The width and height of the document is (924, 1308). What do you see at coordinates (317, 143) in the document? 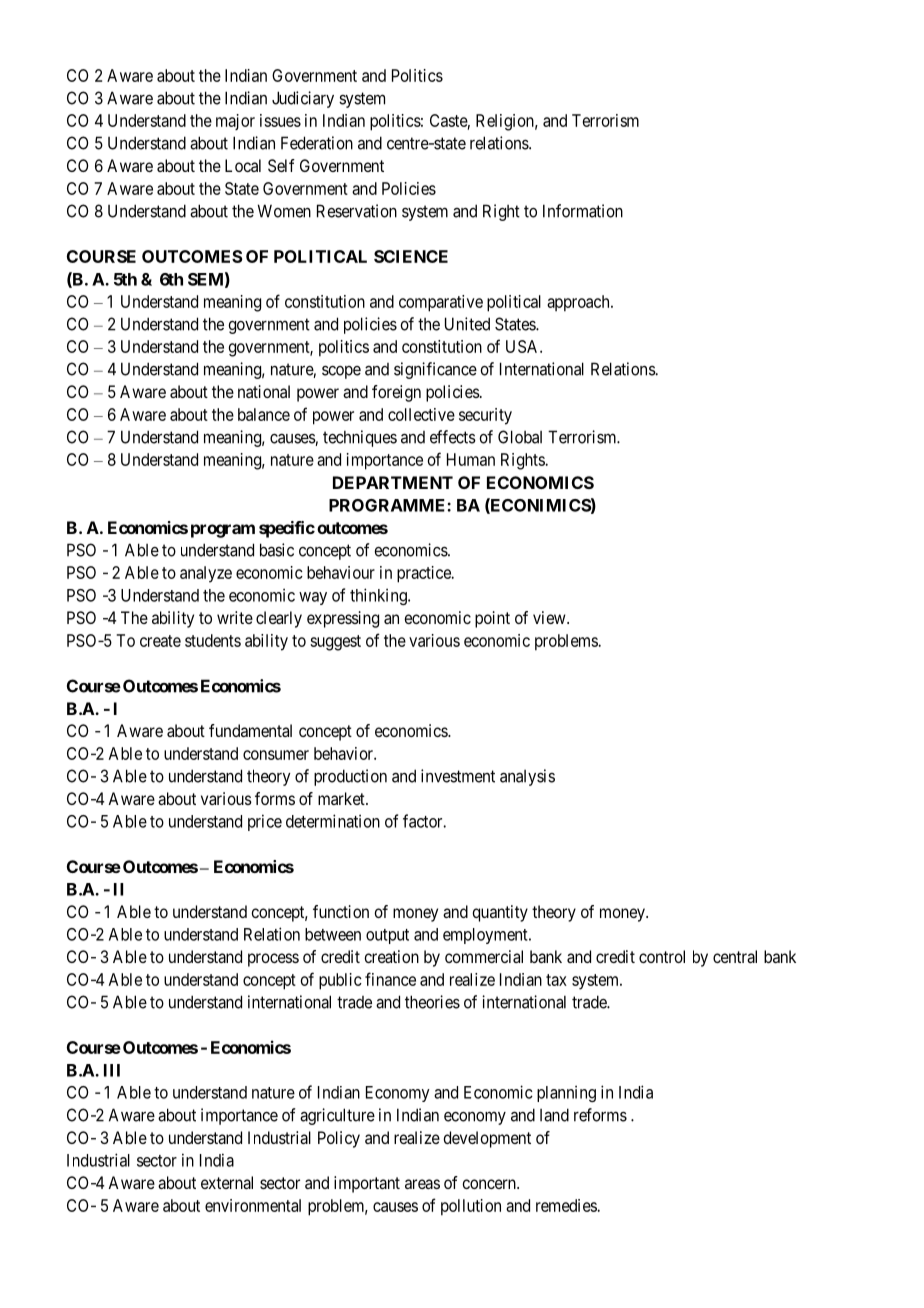
I see `Federation` at bounding box center [317, 143].
